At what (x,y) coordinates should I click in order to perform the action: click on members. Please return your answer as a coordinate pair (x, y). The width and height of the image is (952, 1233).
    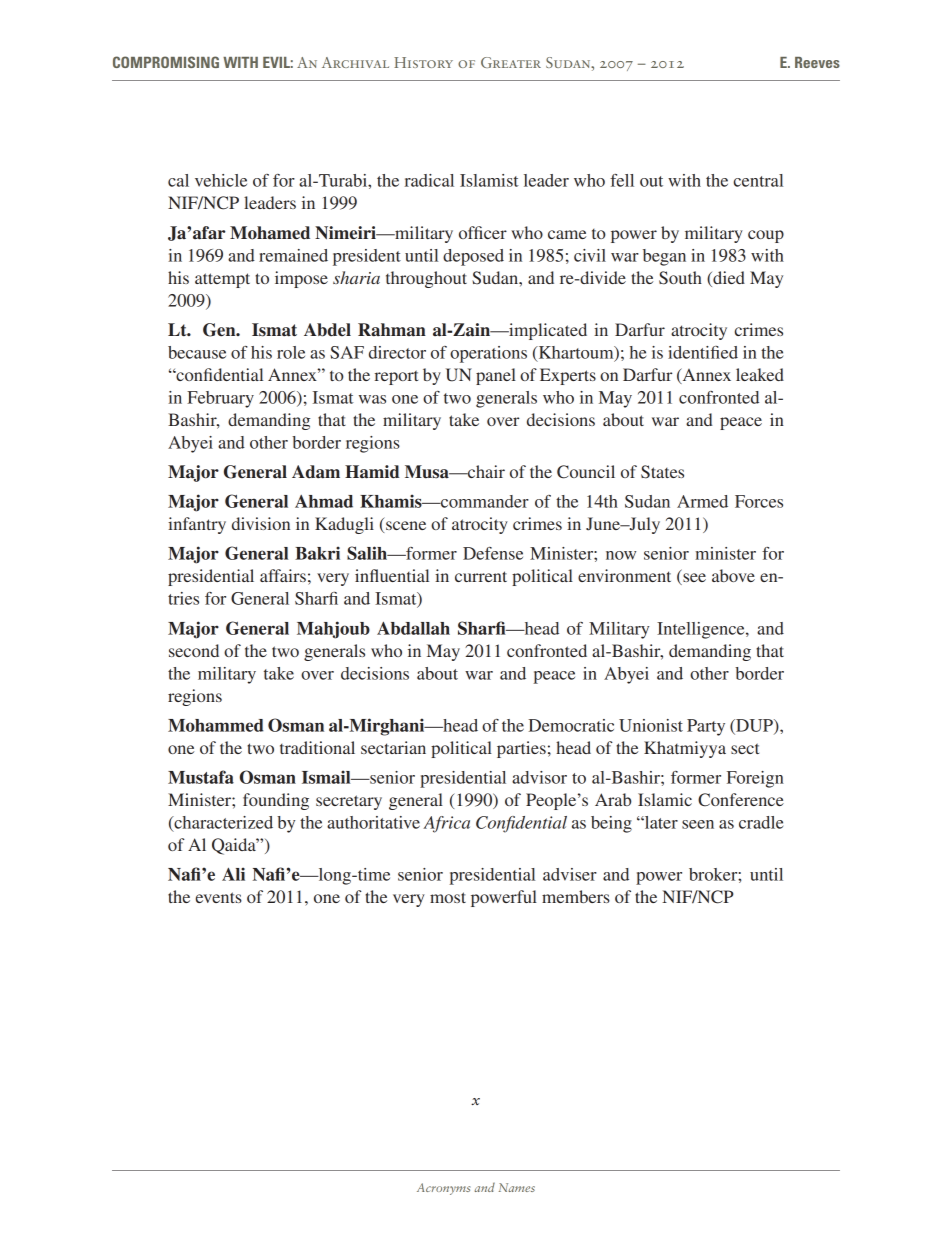
    Looking at the image, I should click on (576, 896).
